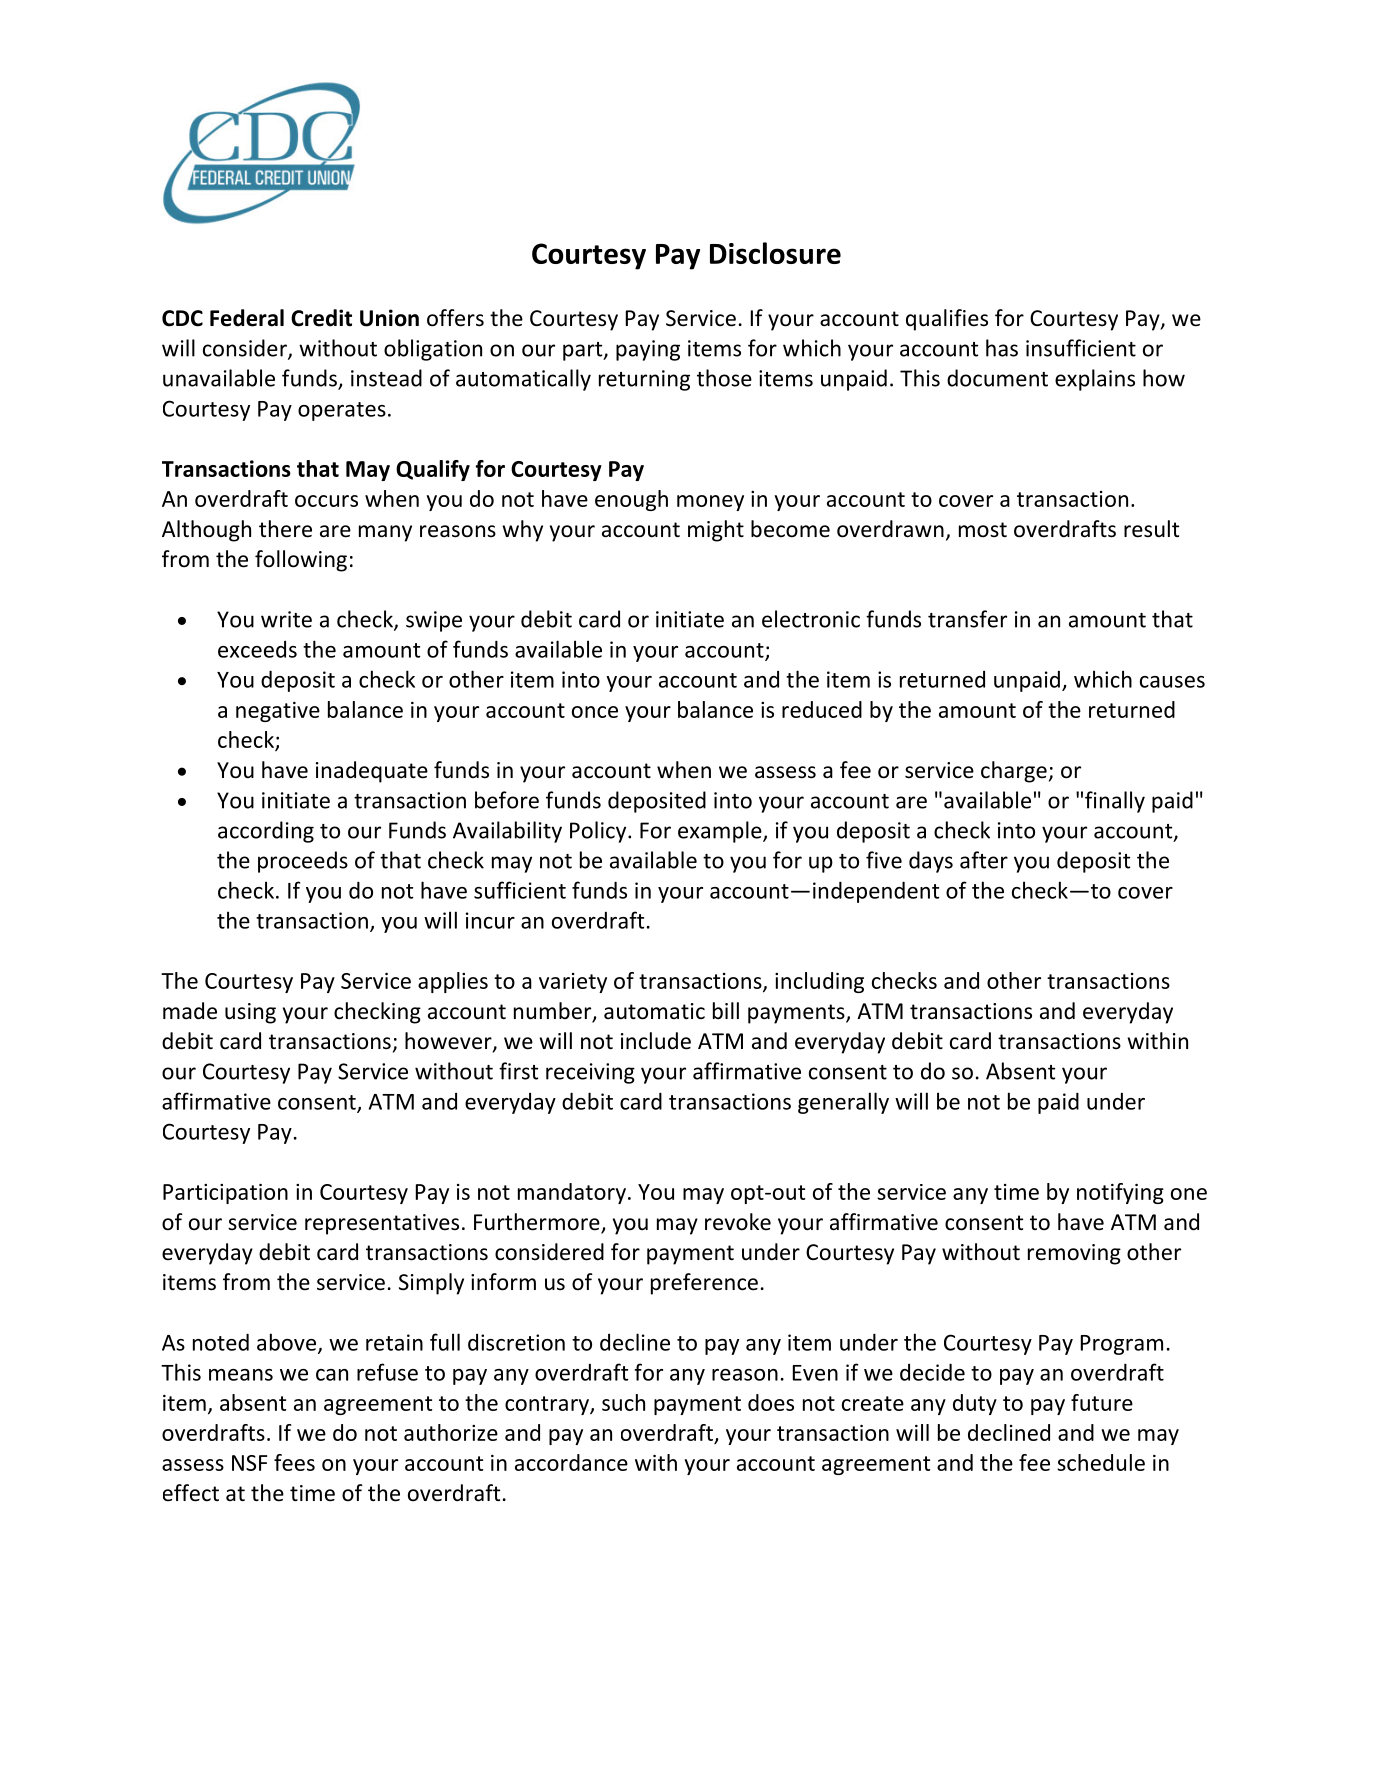  What do you see at coordinates (738, 1222) in the document?
I see `revoke` at bounding box center [738, 1222].
